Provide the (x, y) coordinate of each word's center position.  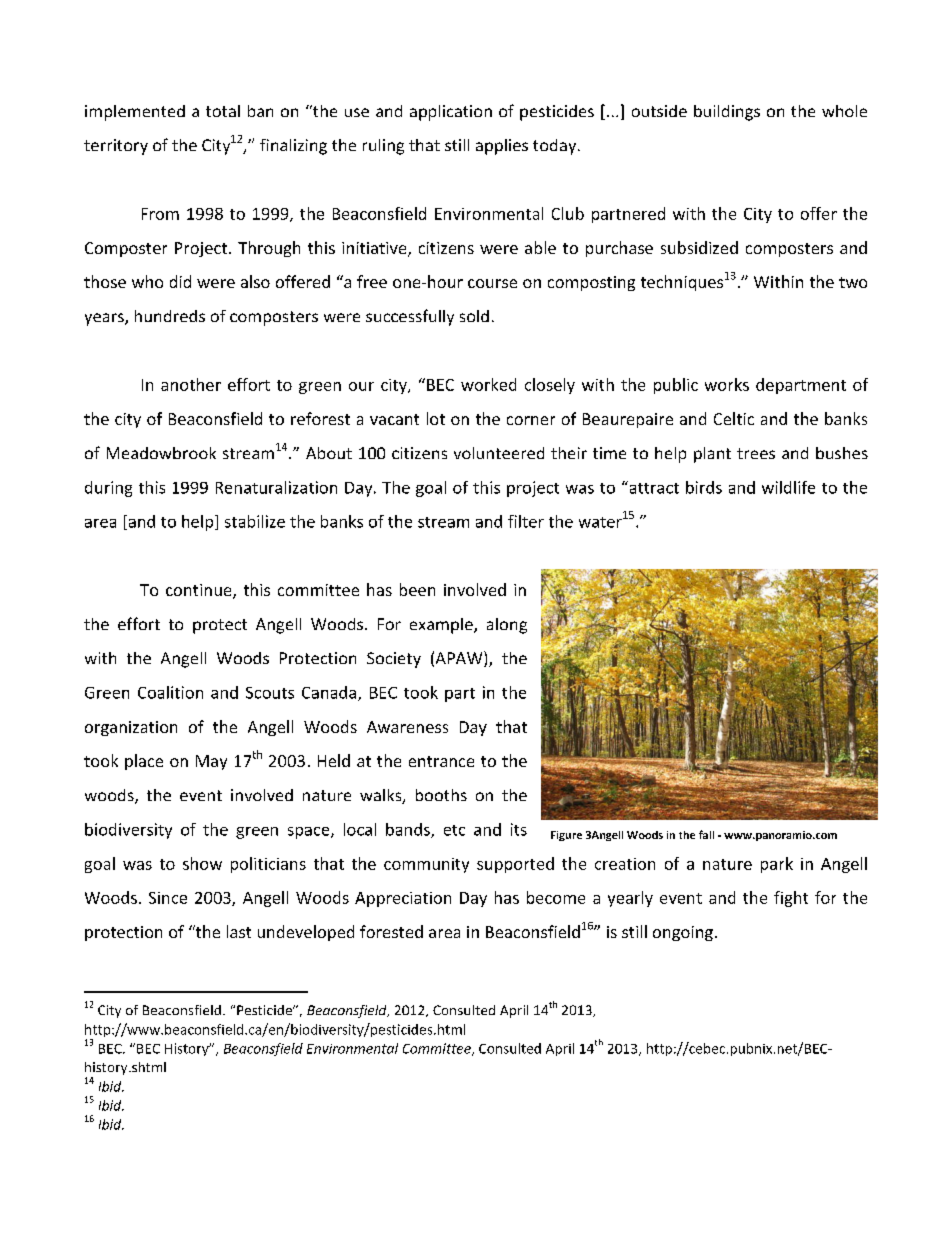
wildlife (788, 487)
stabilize (255, 521)
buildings (727, 113)
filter (526, 521)
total (223, 111)
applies (502, 147)
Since (168, 898)
